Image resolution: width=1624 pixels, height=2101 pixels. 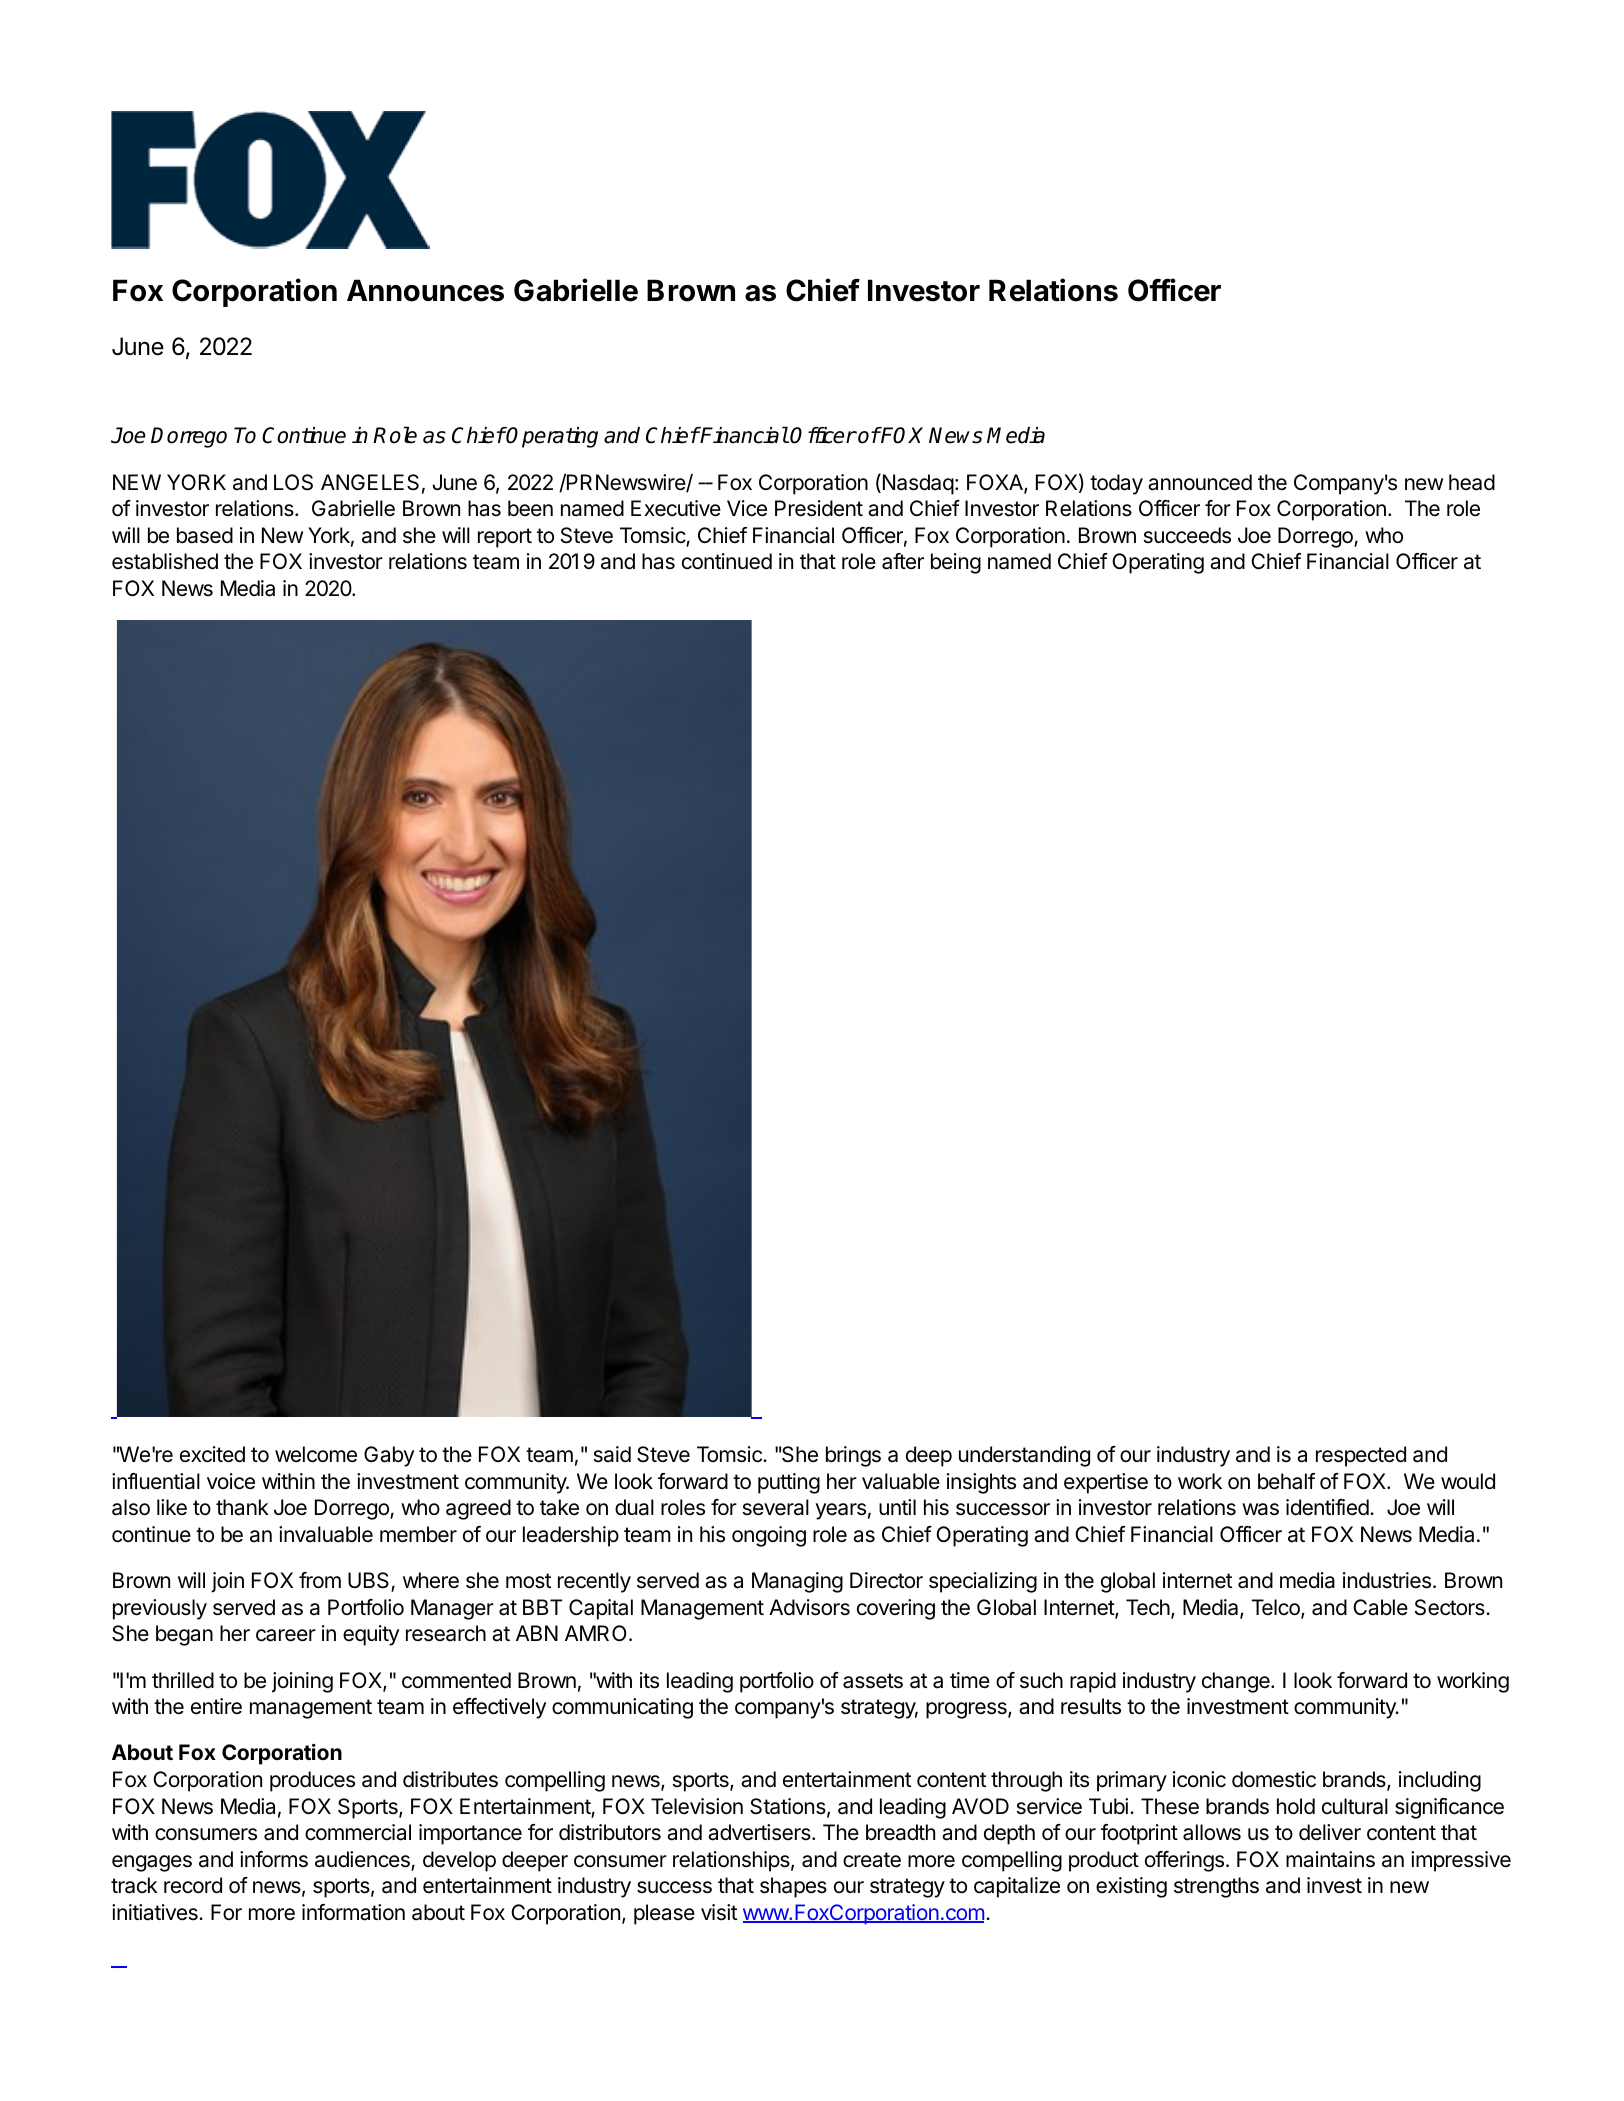 I want to click on Nasdaq, so click(x=917, y=484).
